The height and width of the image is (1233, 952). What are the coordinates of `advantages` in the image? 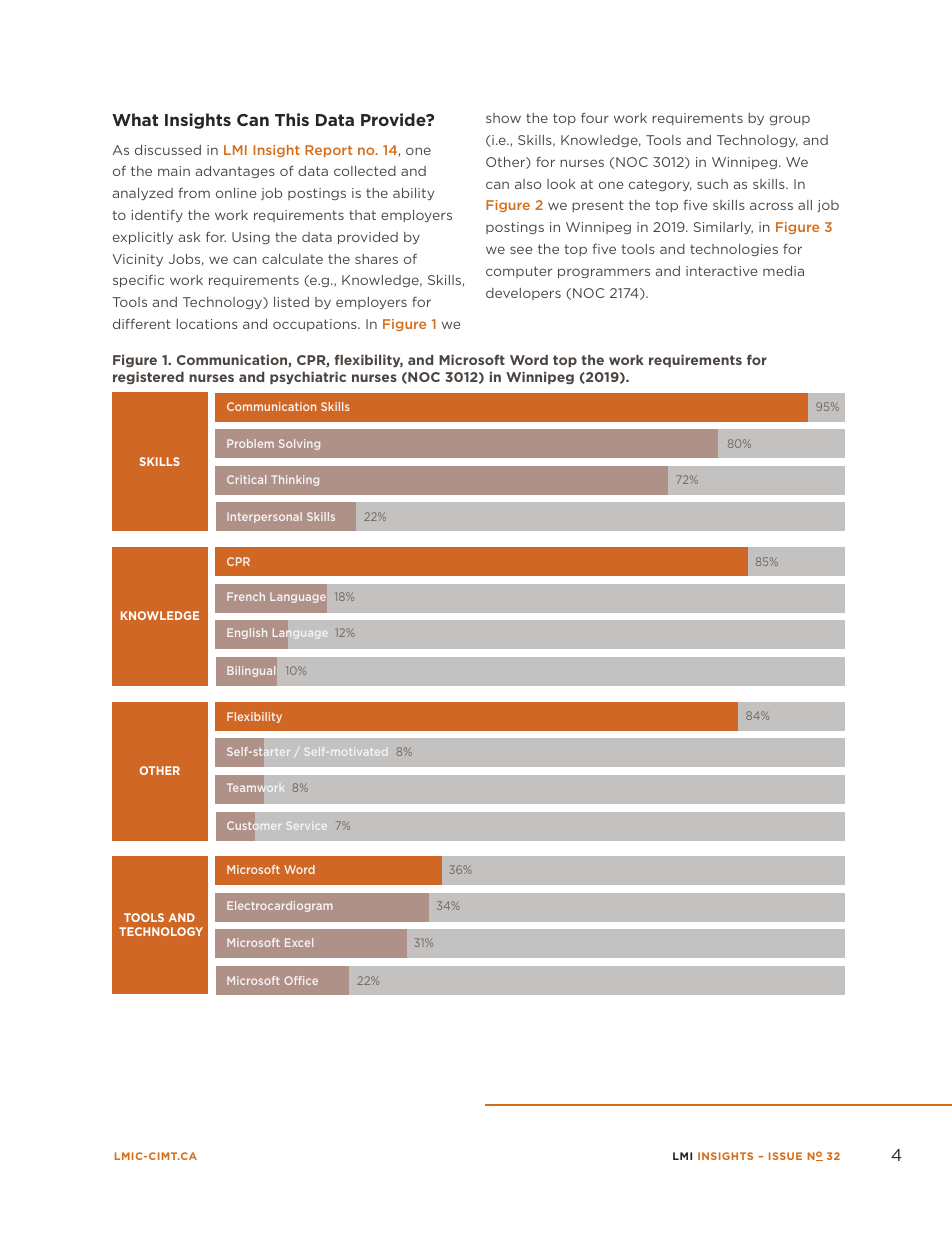 It's located at (235, 172).
